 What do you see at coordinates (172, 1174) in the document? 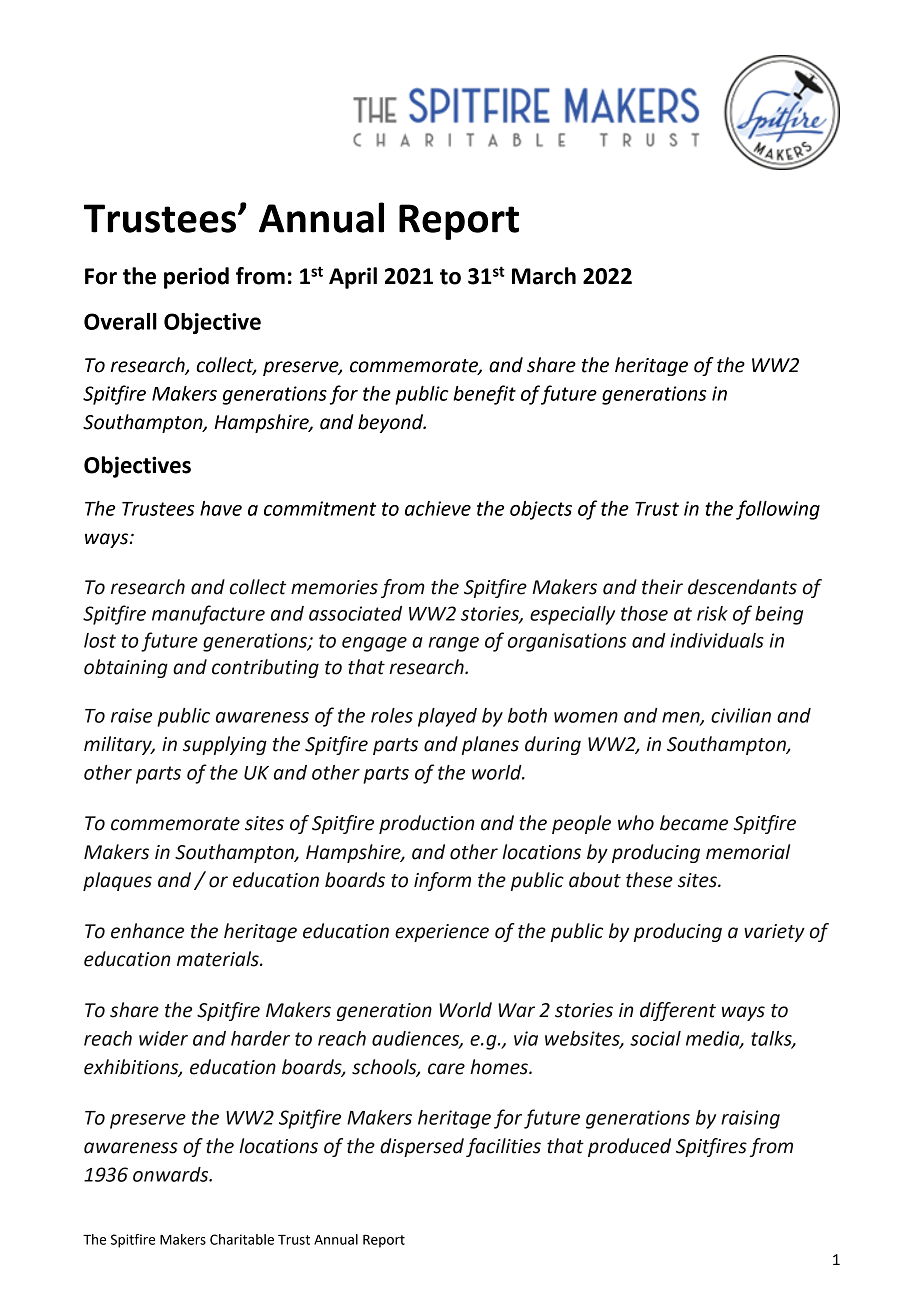
I see `onwards` at bounding box center [172, 1174].
